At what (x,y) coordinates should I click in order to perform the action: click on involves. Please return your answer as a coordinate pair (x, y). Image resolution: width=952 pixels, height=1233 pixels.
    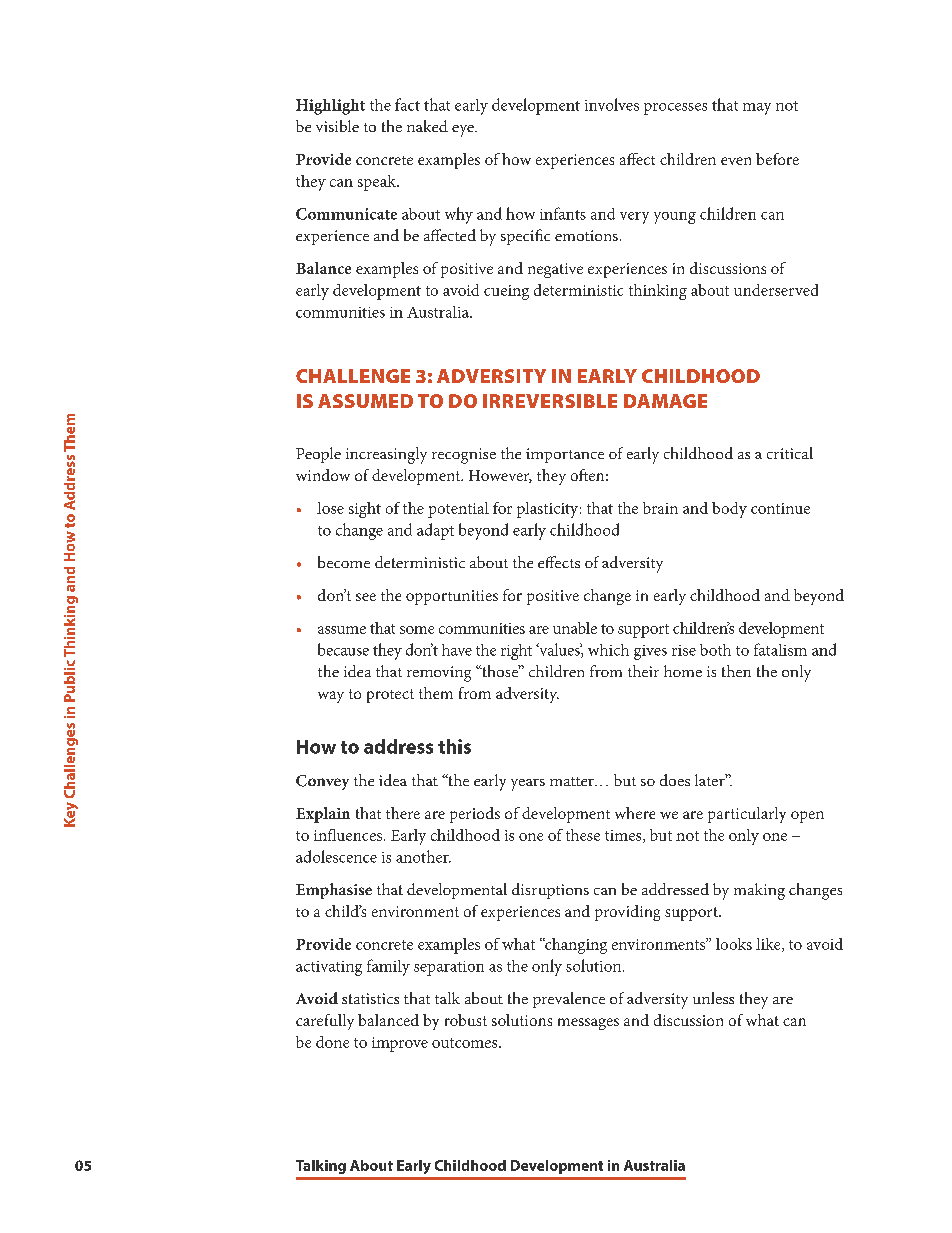
    Looking at the image, I should click on (612, 104).
